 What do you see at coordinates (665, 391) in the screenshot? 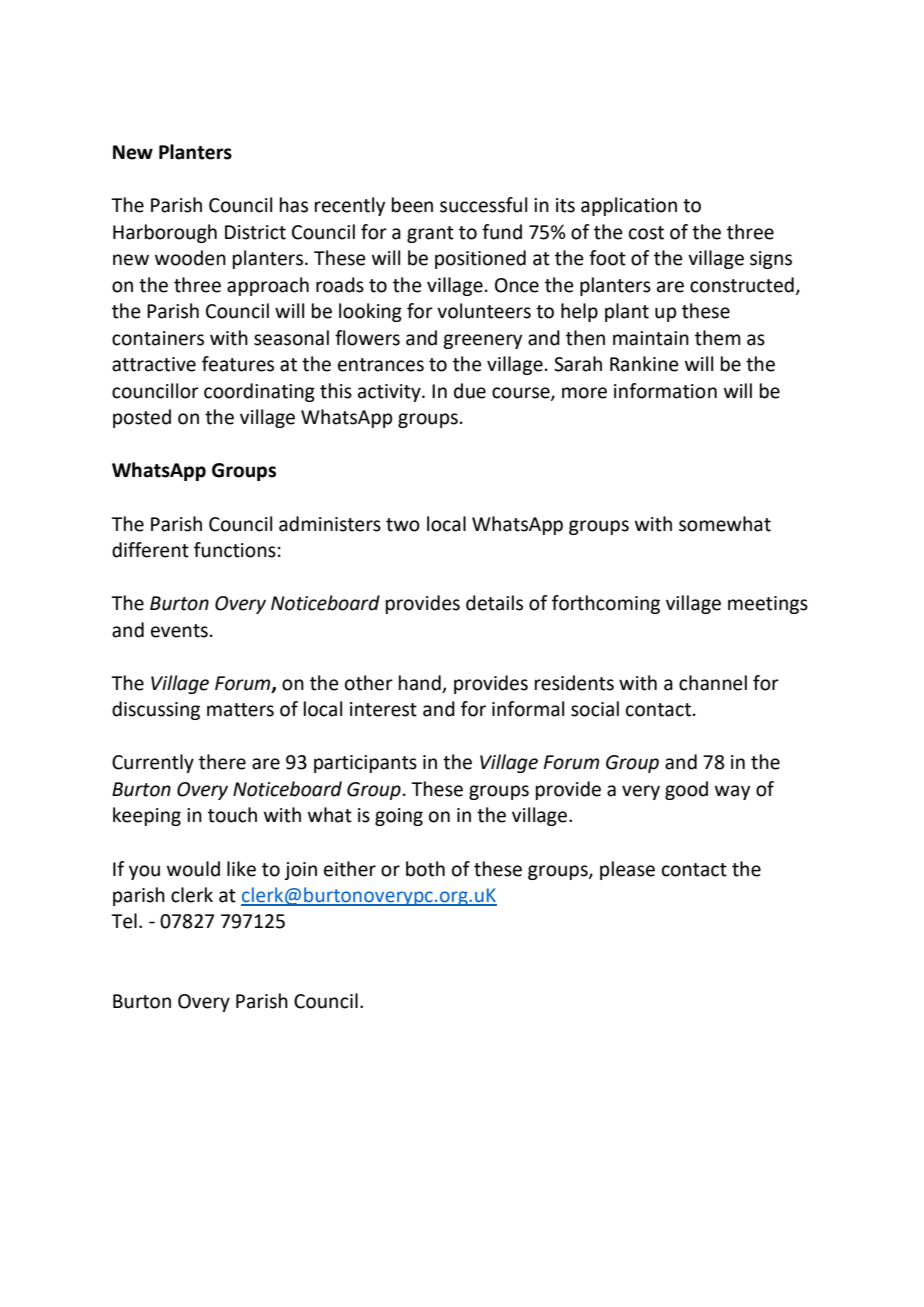
I see `information` at bounding box center [665, 391].
